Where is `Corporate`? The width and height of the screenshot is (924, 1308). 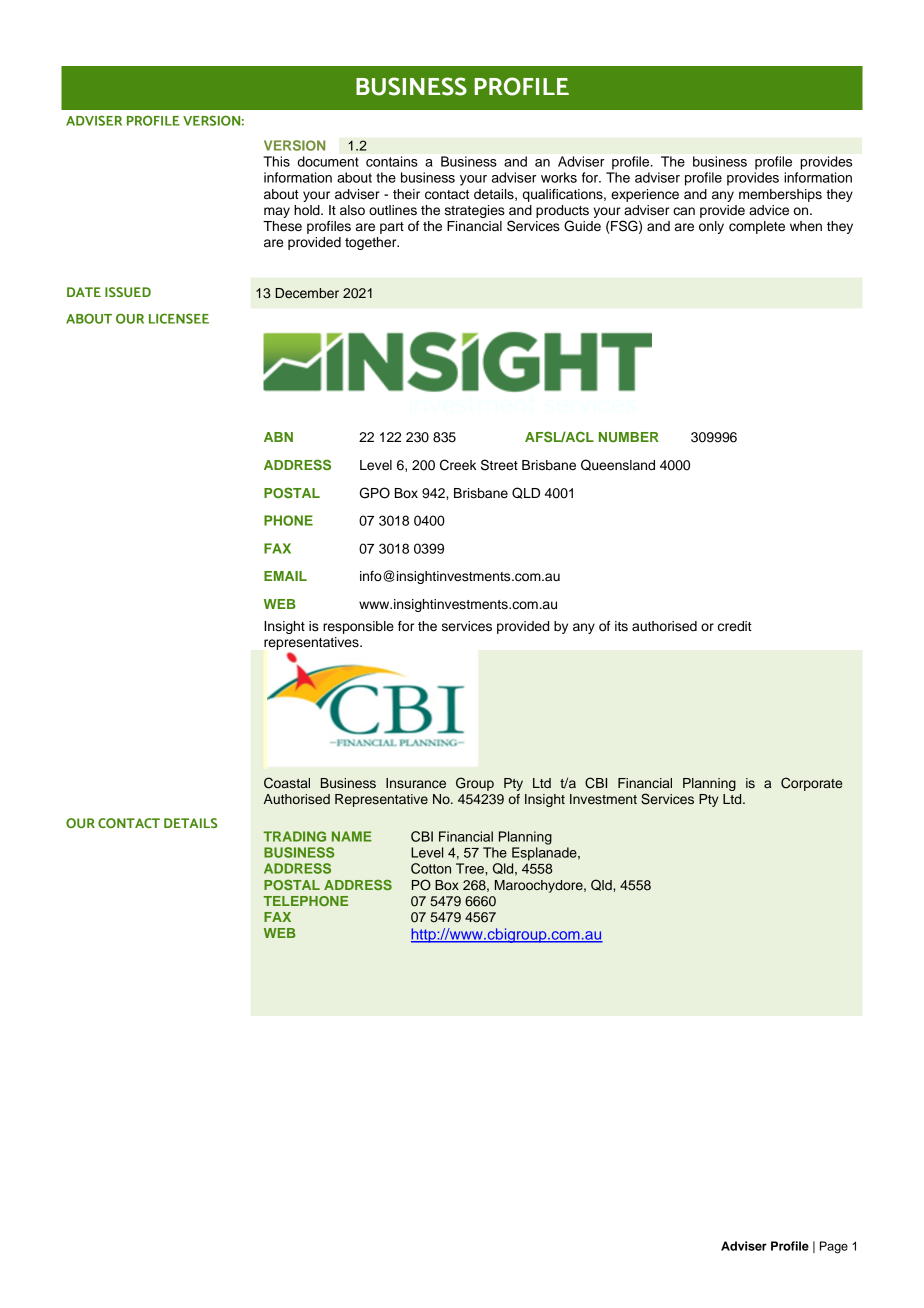
Corporate is located at coordinates (811, 784).
